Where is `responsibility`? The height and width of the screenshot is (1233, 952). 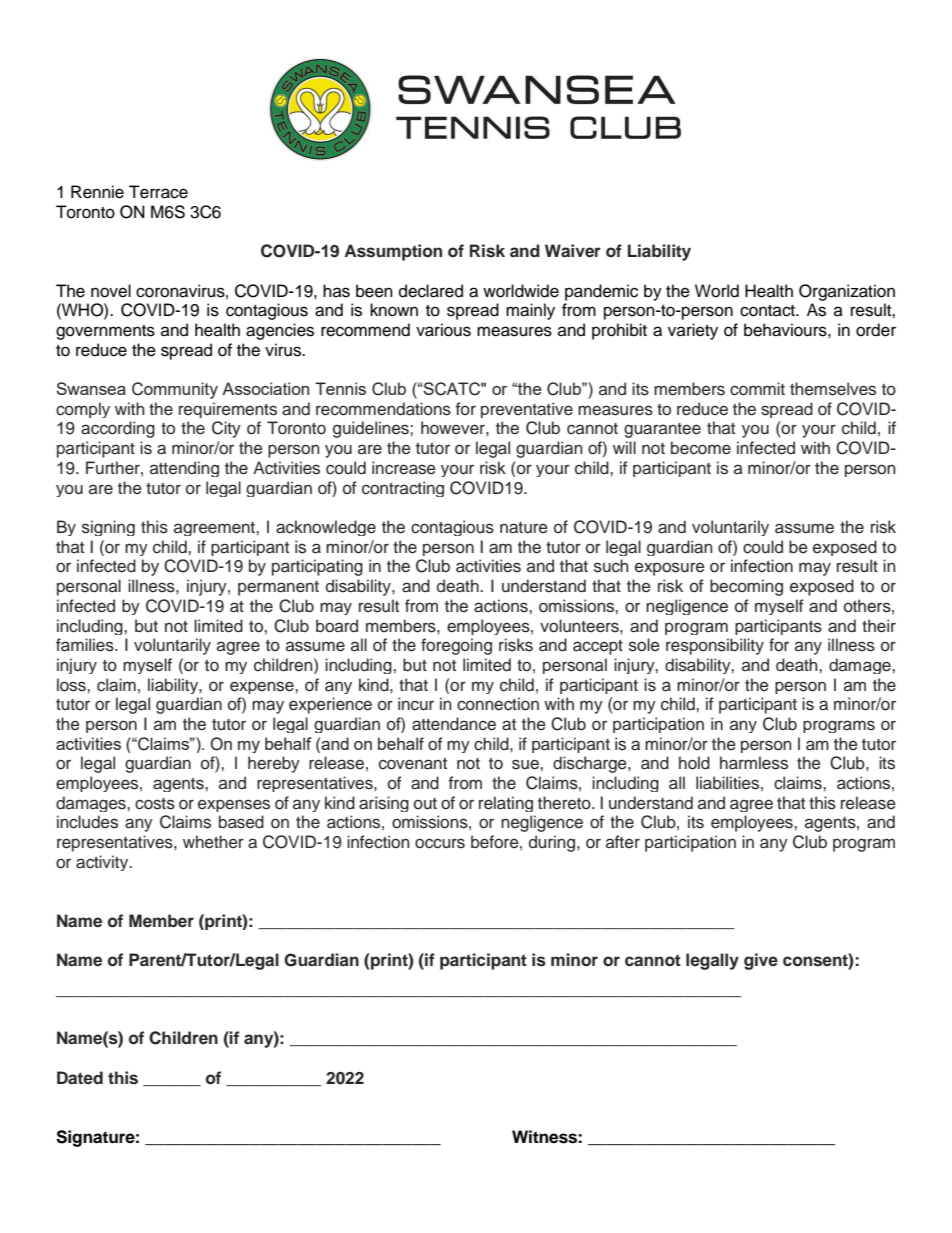 responsibility is located at coordinates (715, 646).
